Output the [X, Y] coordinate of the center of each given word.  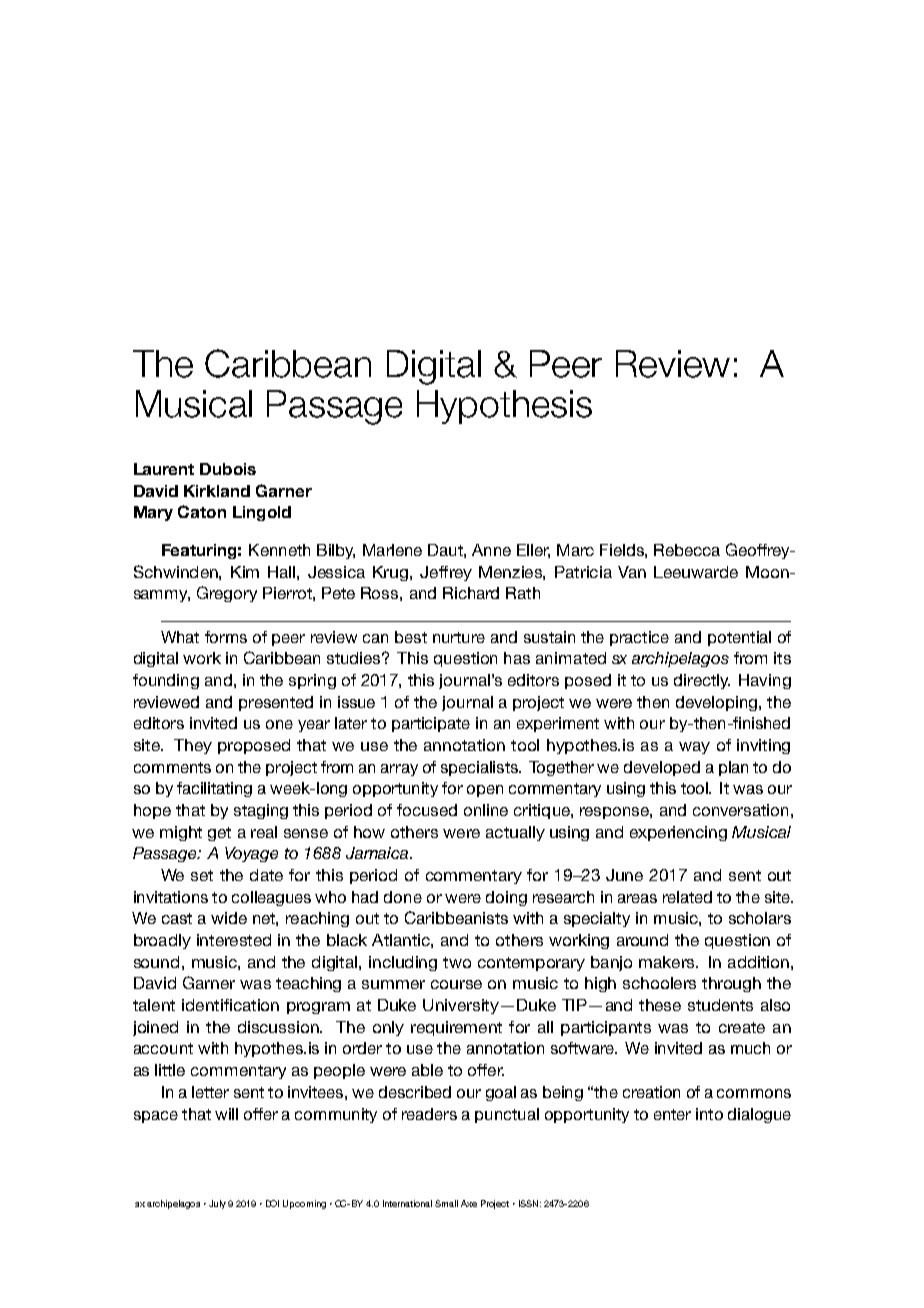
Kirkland [217, 491]
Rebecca [687, 550]
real [264, 832]
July [217, 1204]
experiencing [678, 833]
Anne [491, 550]
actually [515, 833]
